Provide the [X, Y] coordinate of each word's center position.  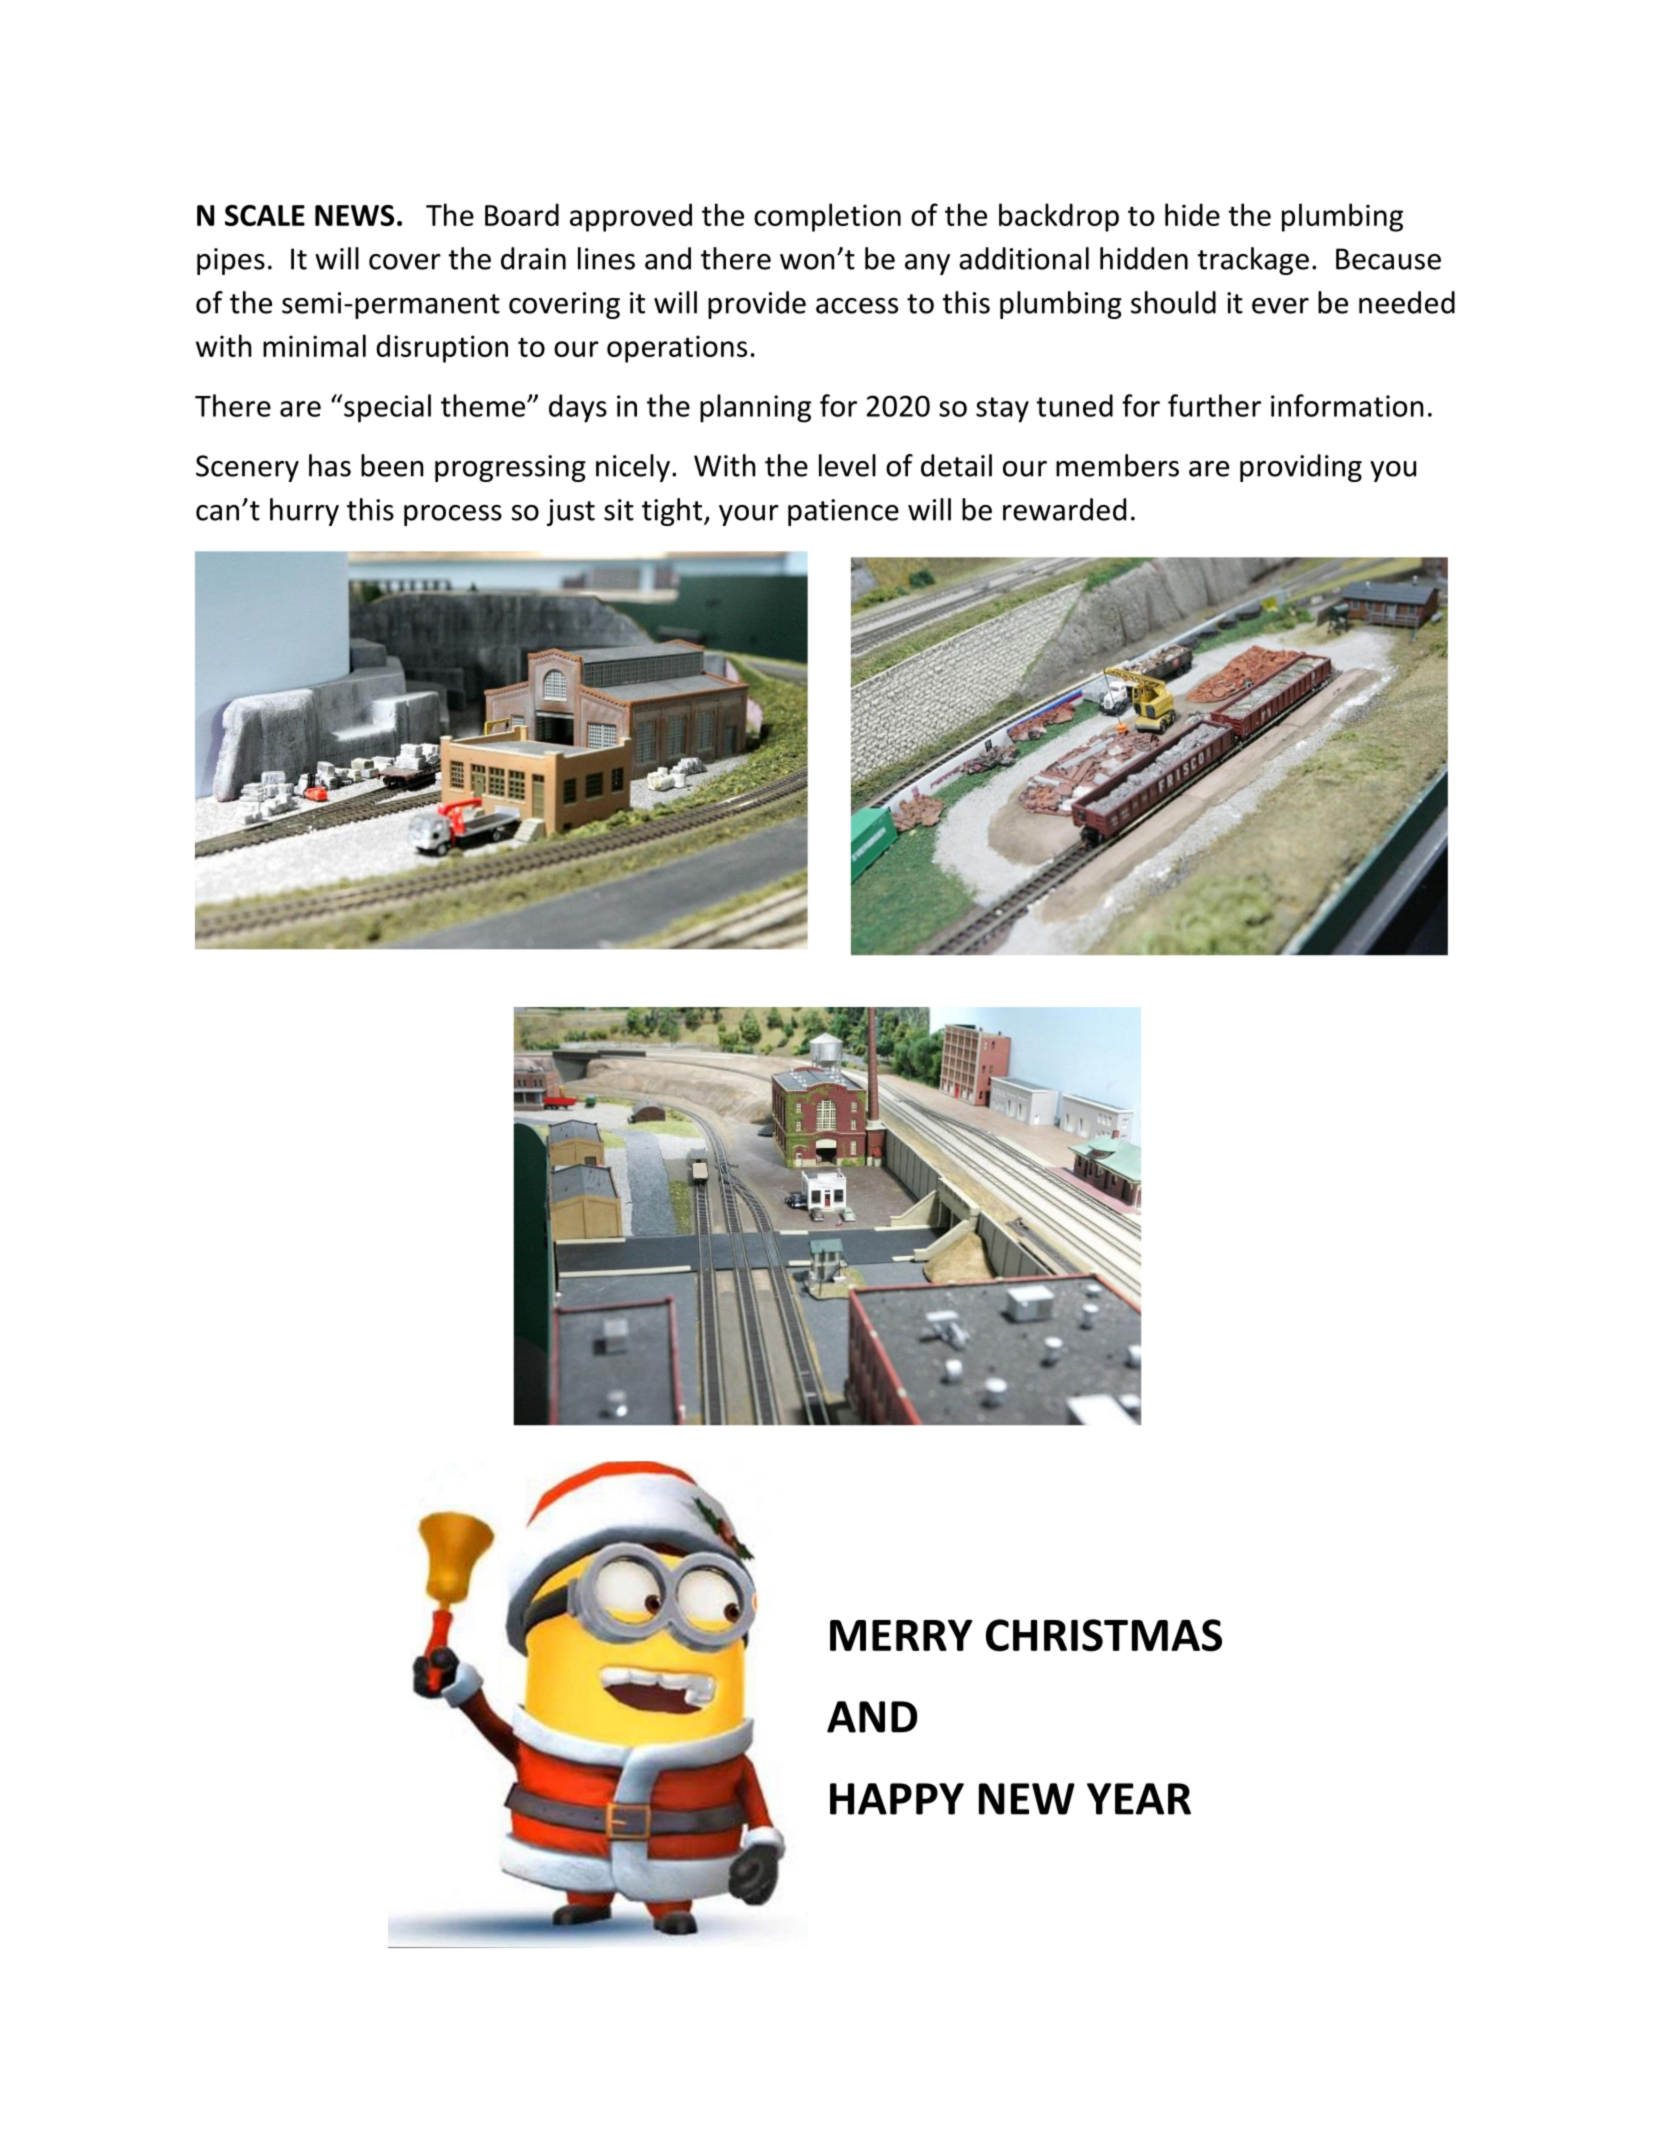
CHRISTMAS [1104, 1635]
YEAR [1139, 1799]
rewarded [1064, 509]
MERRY [901, 1635]
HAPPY [897, 1799]
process [453, 515]
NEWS [354, 215]
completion [827, 217]
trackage [1253, 261]
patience [843, 512]
